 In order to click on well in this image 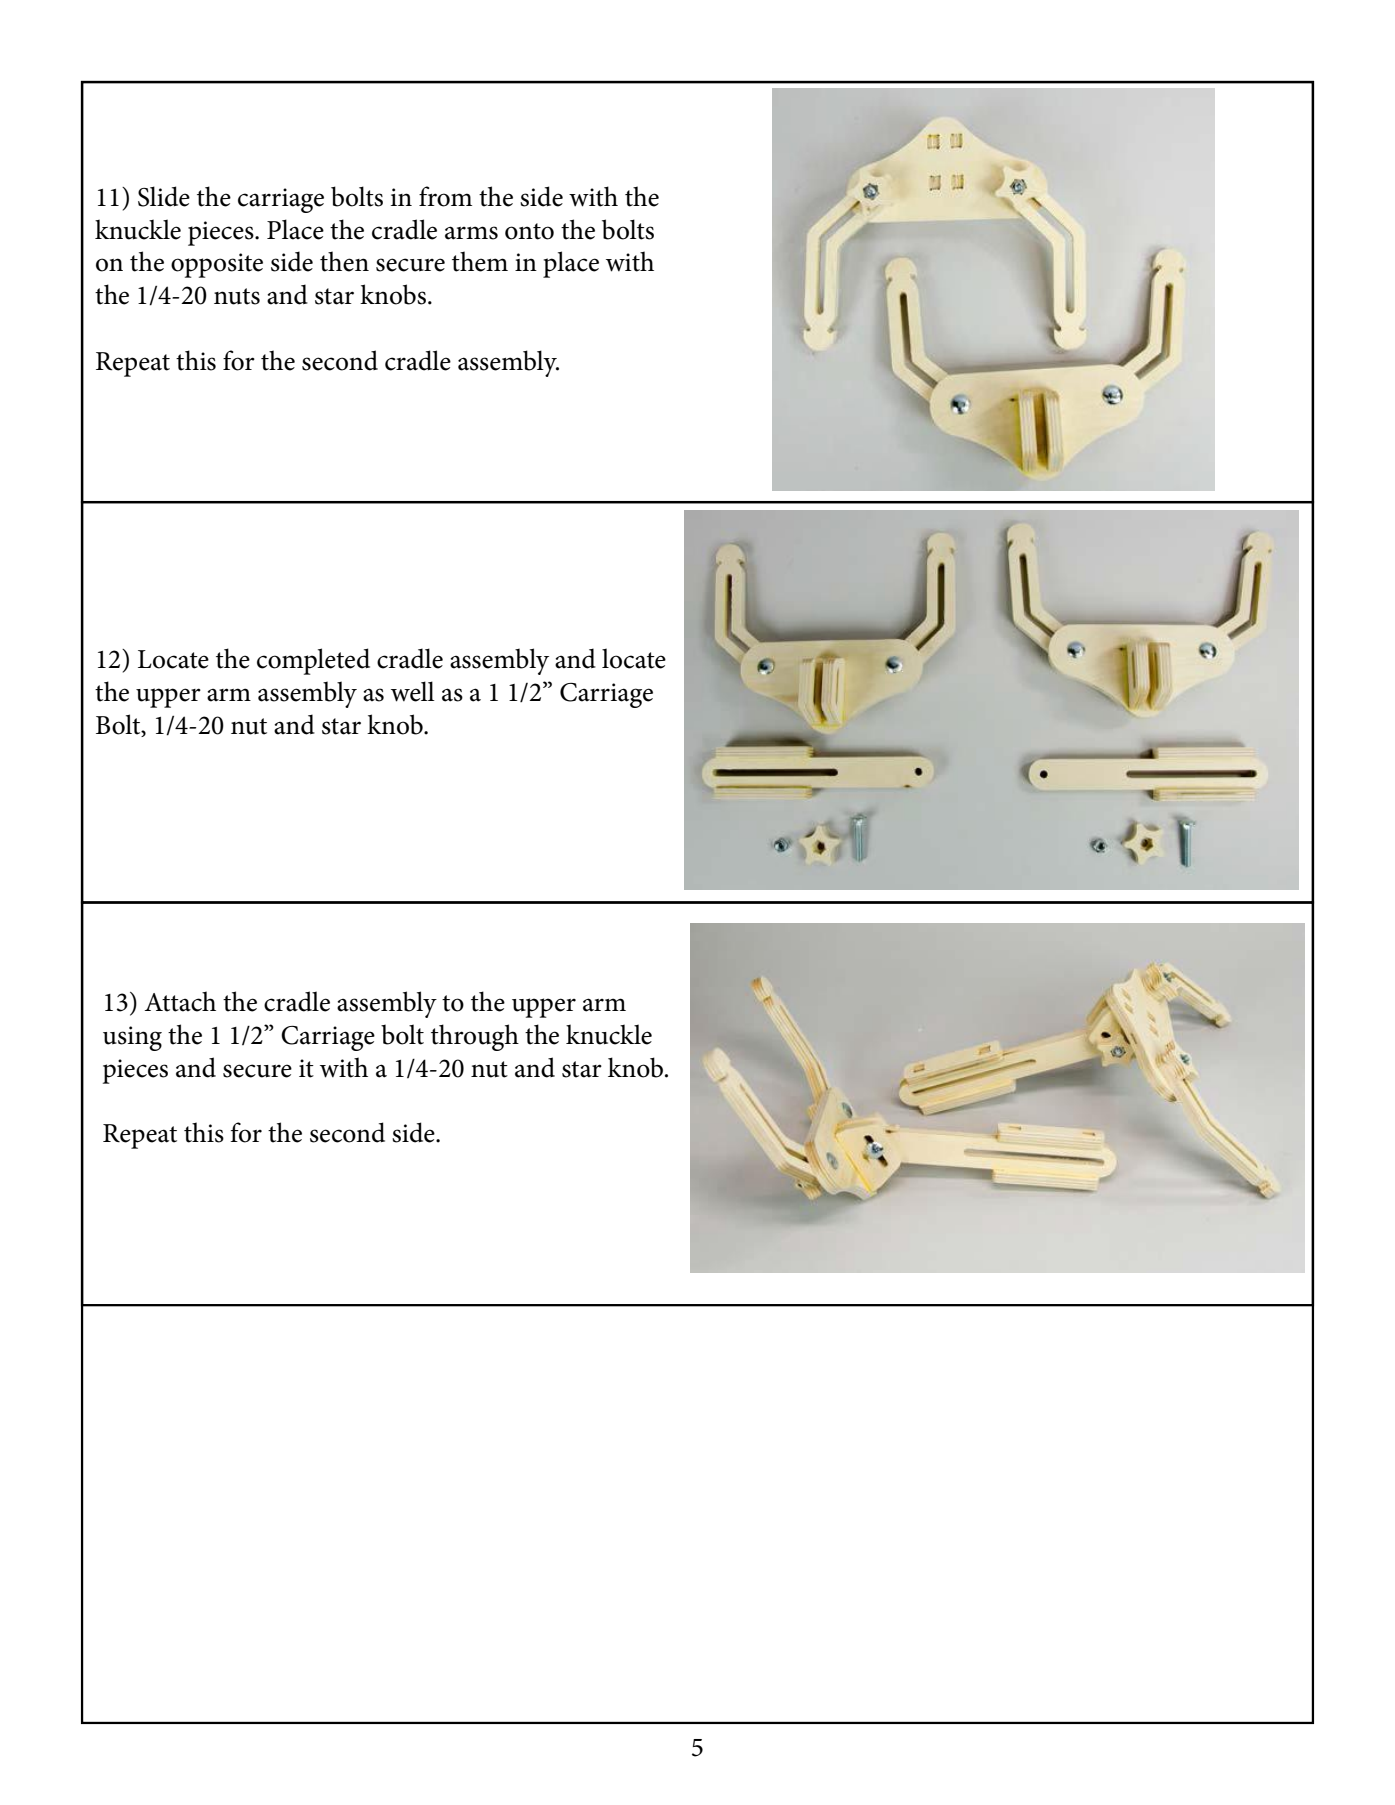, I will do `click(413, 691)`.
